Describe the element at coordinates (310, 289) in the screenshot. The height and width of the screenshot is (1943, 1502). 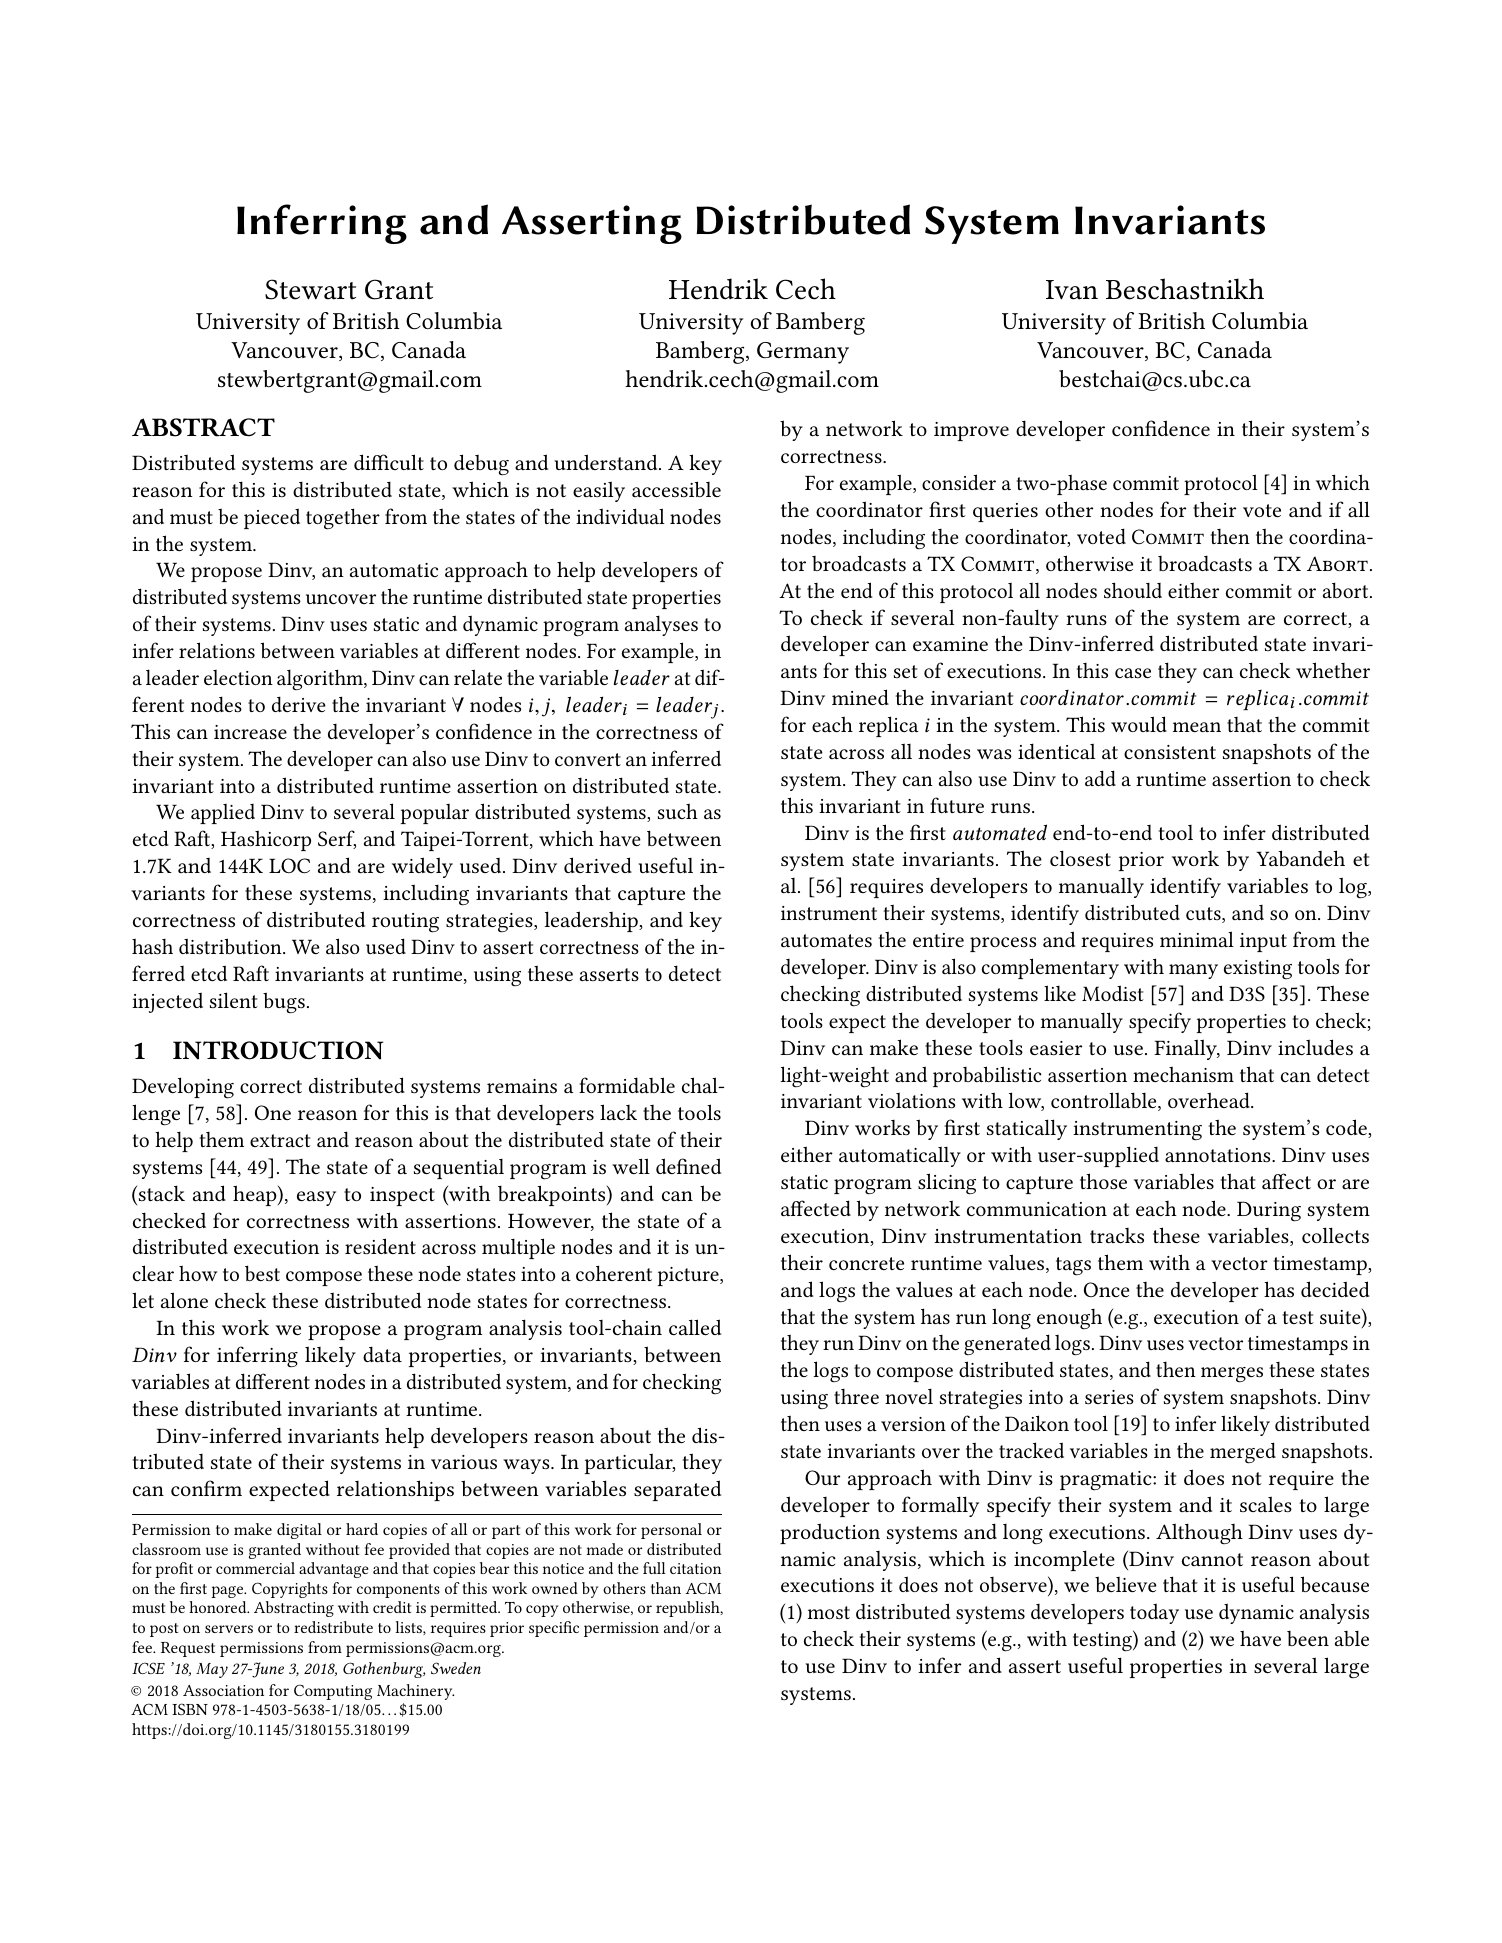
I see `Stewart` at that location.
